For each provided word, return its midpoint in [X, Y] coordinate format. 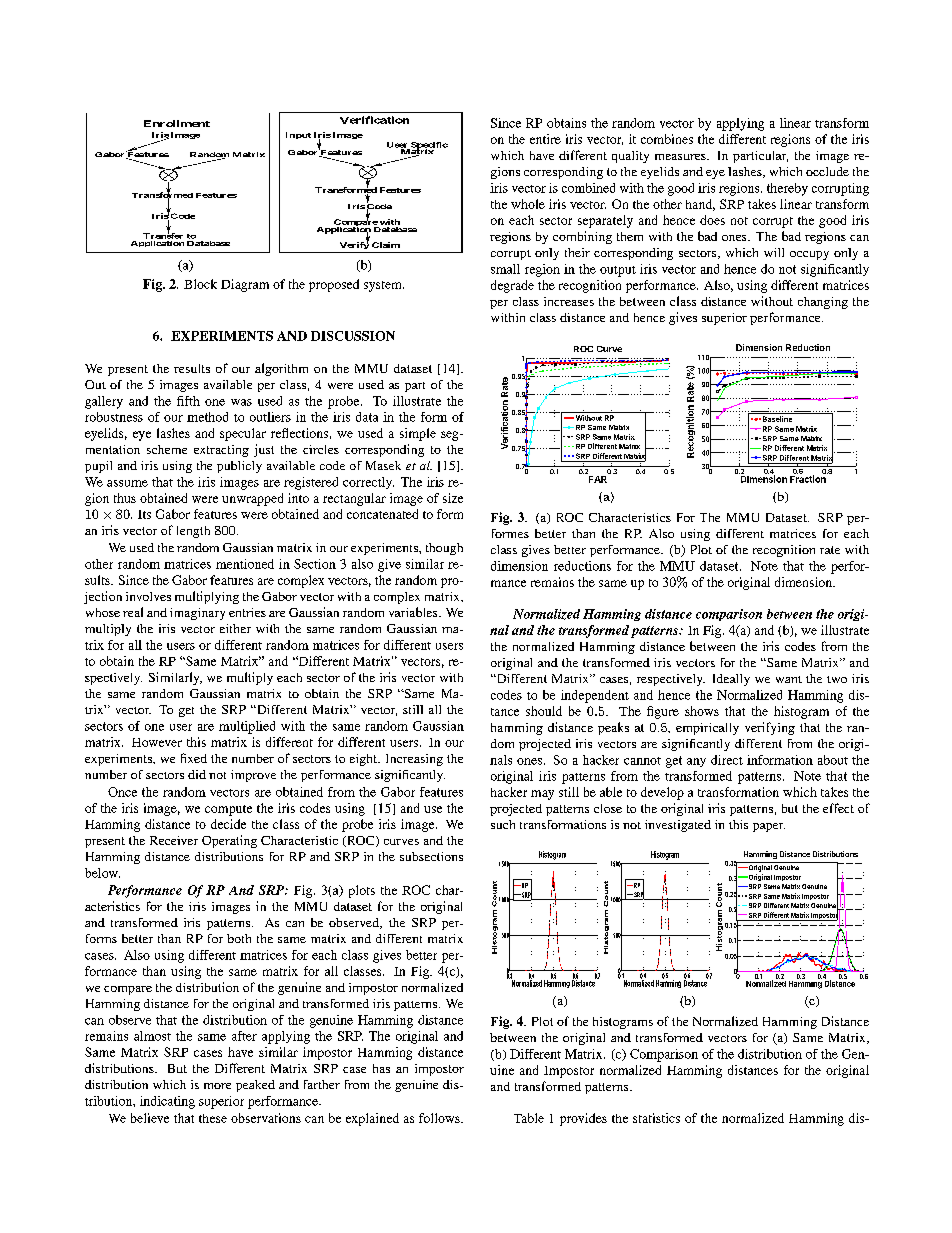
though [444, 549]
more [217, 1086]
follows [440, 1118]
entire [545, 139]
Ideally [731, 680]
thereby [787, 189]
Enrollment [177, 123]
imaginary [197, 614]
